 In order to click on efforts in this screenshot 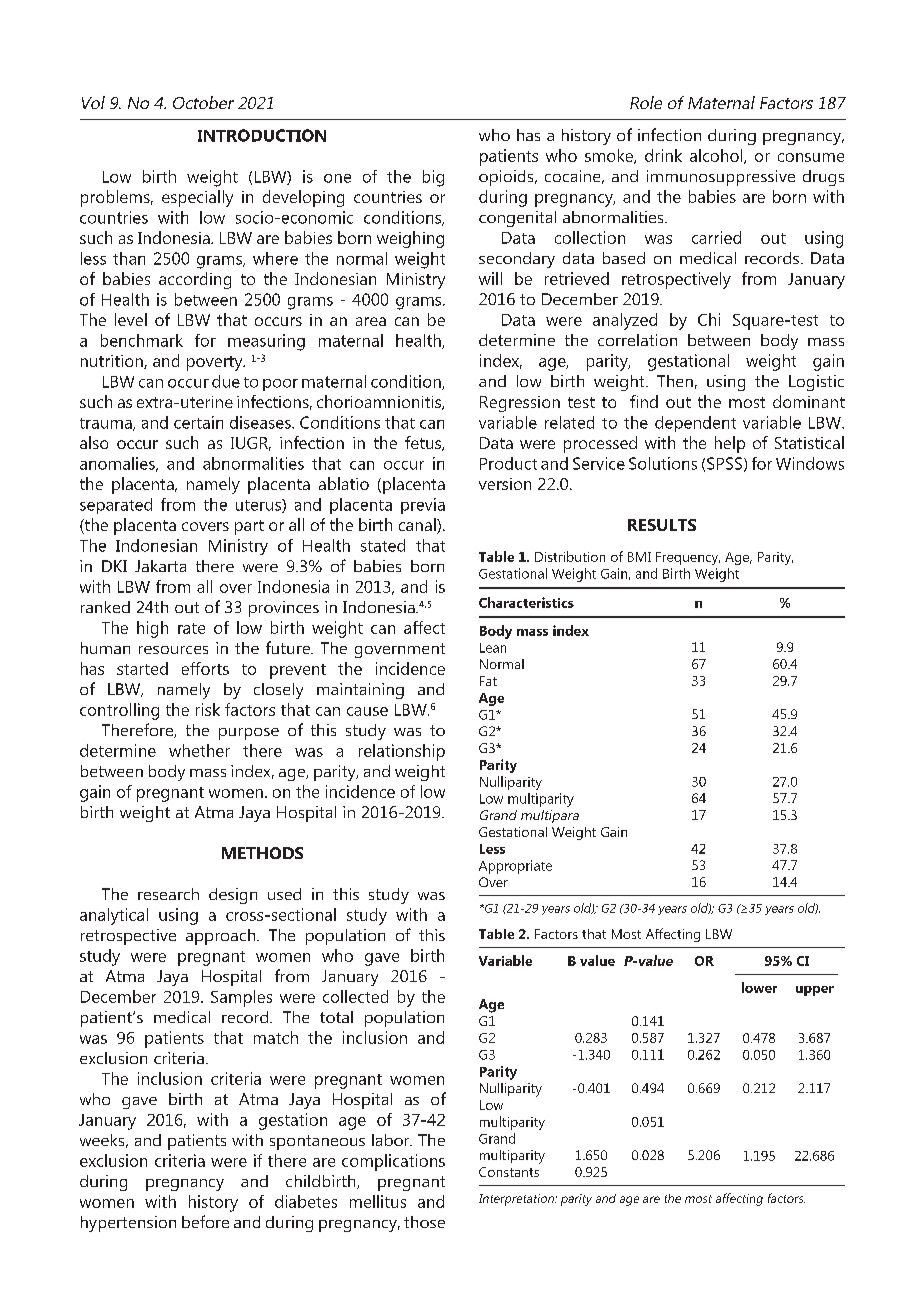, I will do `click(205, 668)`.
